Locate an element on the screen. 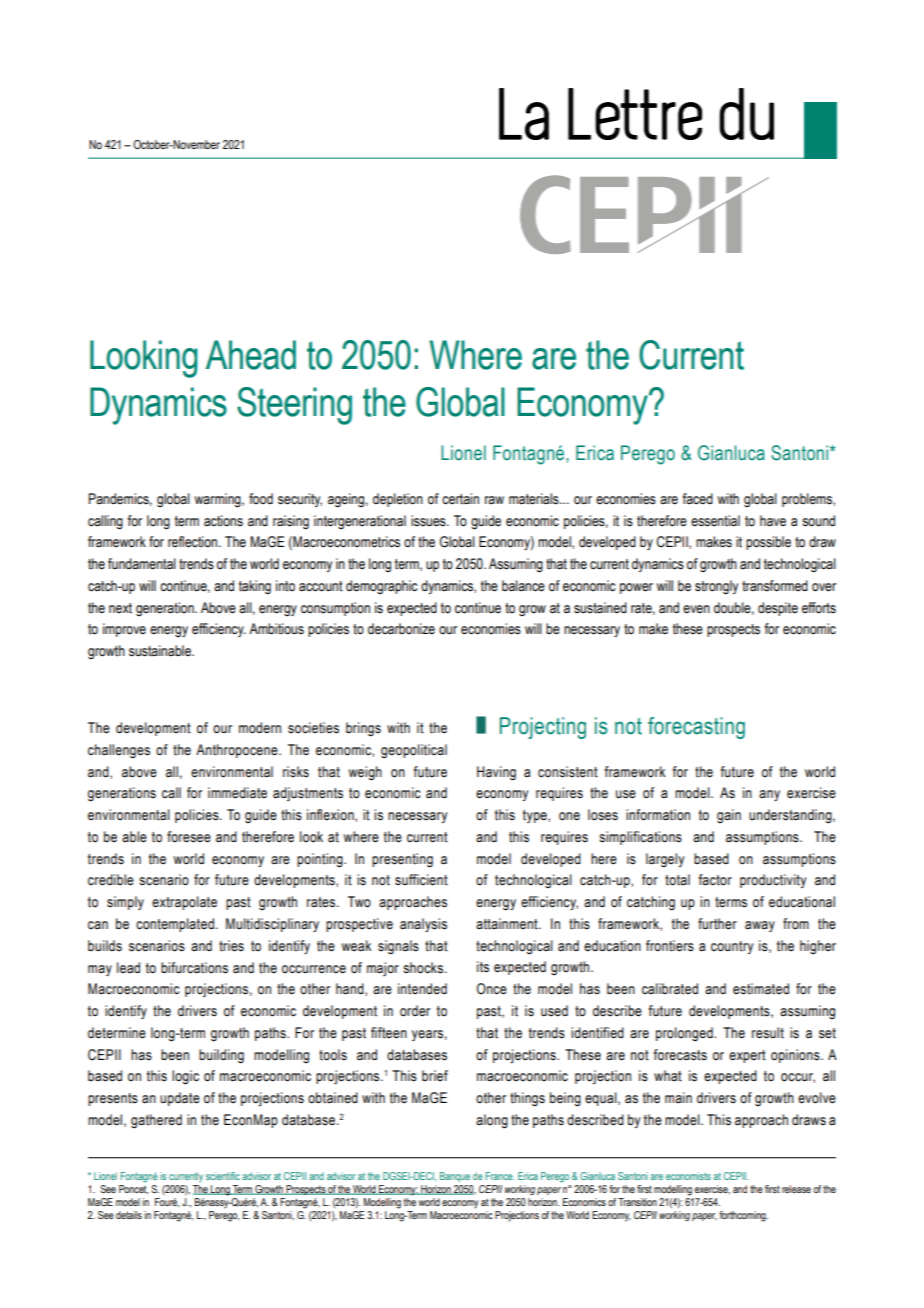 The height and width of the screenshot is (1308, 924). immediate is located at coordinates (237, 793).
